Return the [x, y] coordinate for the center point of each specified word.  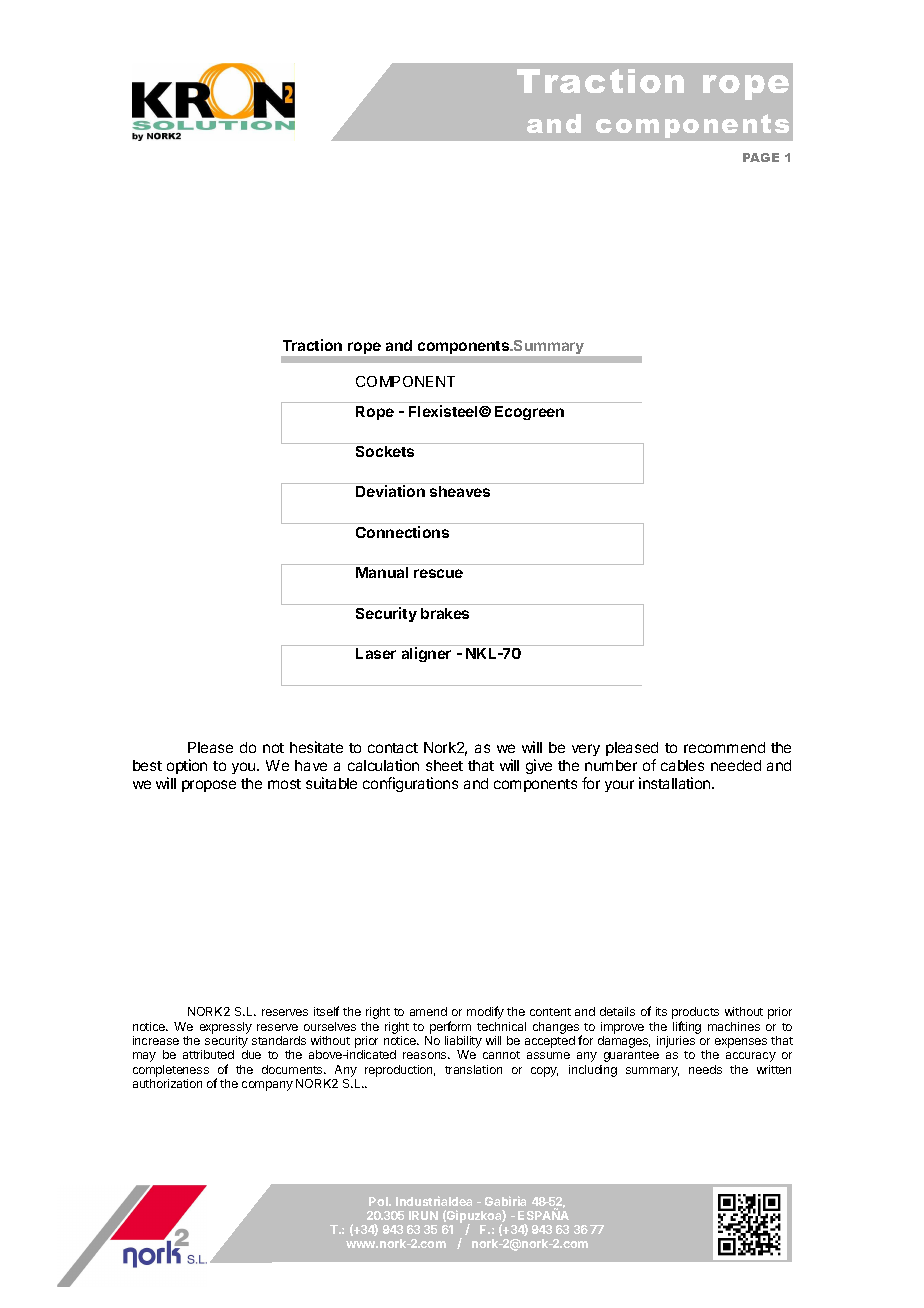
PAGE [761, 157]
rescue [438, 573]
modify [485, 1012]
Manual [382, 572]
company [267, 1086]
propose [209, 786]
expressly [226, 1028]
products [695, 1014]
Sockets [385, 451]
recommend [724, 747]
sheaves [460, 491]
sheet [444, 765]
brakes [445, 613]
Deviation [390, 491]
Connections [402, 532]
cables [682, 765]
